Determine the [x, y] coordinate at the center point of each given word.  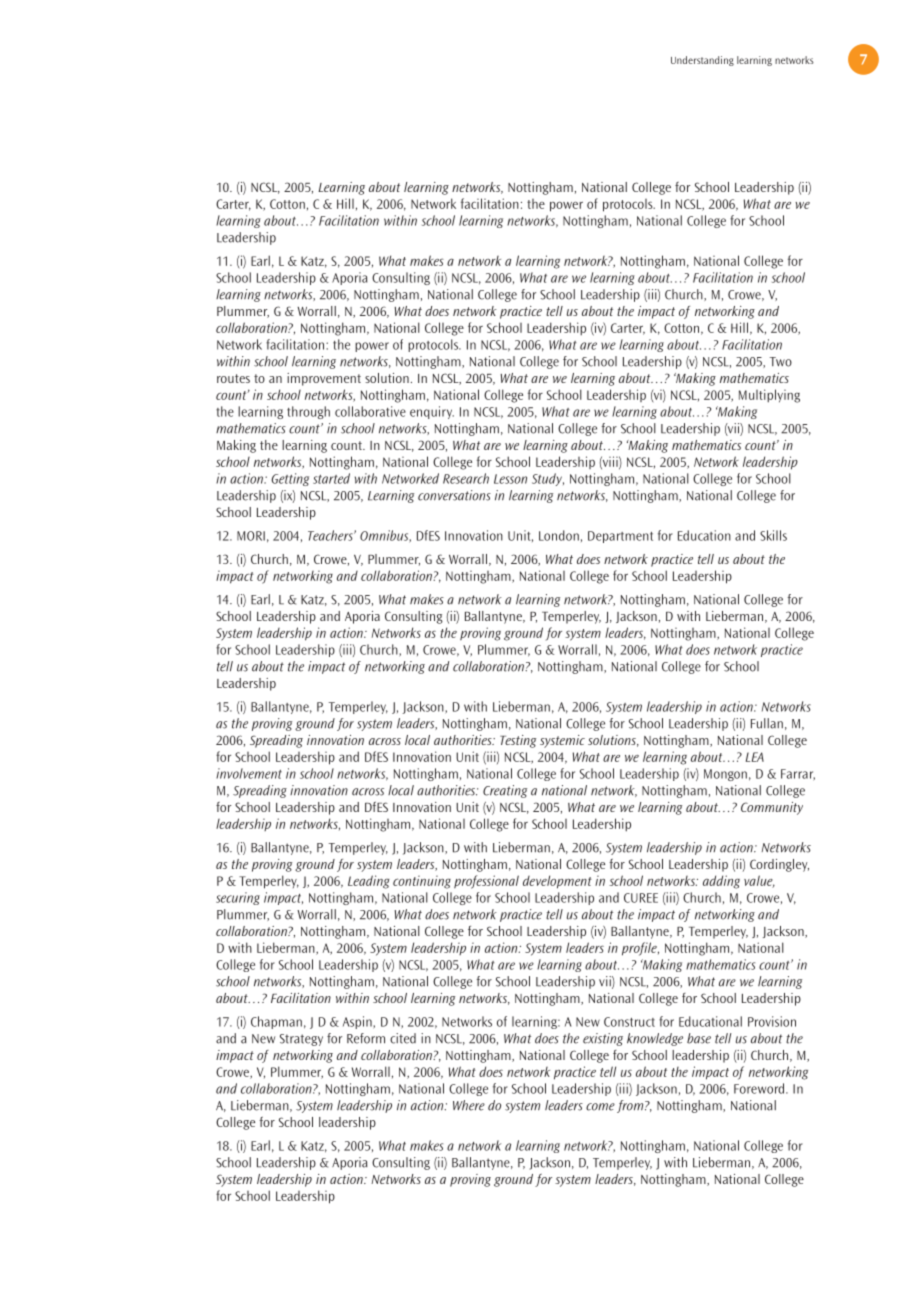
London [559, 535]
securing [238, 898]
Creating [505, 791]
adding [721, 882]
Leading [369, 882]
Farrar [798, 775]
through [308, 412]
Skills [773, 535]
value [759, 881]
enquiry [432, 412]
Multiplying [769, 396]
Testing [518, 741]
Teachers [331, 535]
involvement [249, 773]
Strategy [301, 1040]
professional [486, 882]
